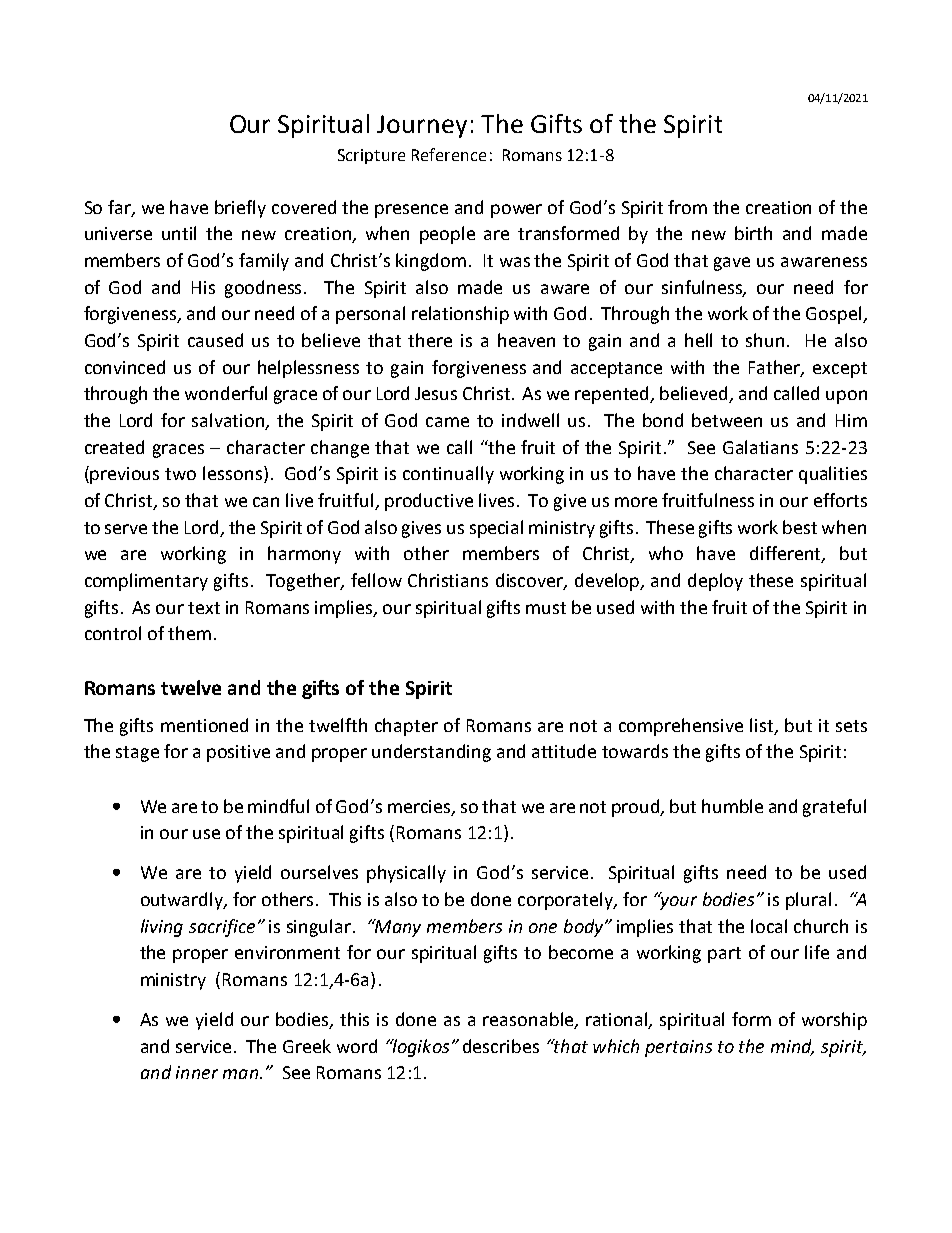 This screenshot has height=1233, width=952. What do you see at coordinates (431, 753) in the screenshot?
I see `understanding` at bounding box center [431, 753].
